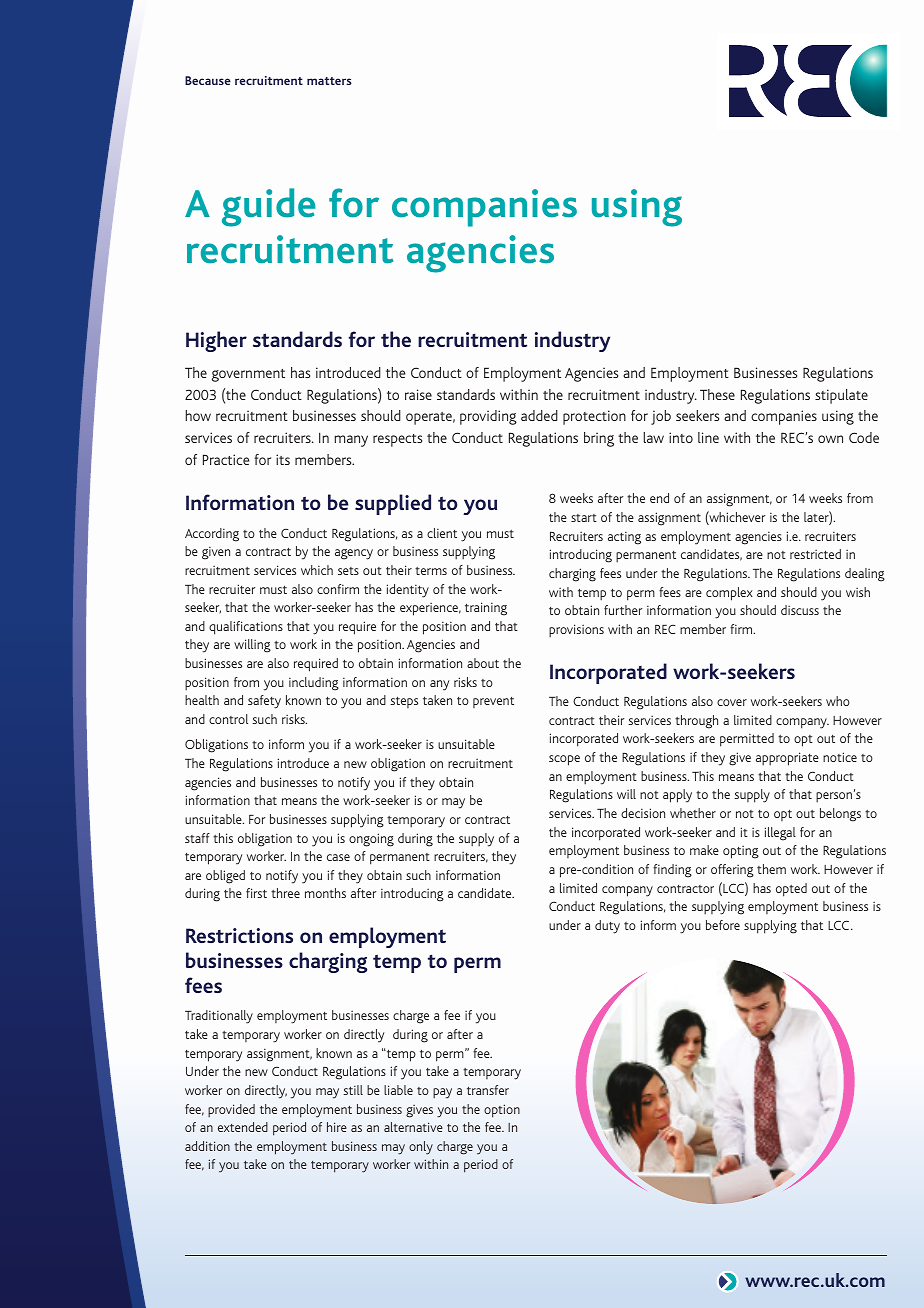 This screenshot has width=924, height=1308. What do you see at coordinates (283, 459) in the screenshot?
I see `its` at bounding box center [283, 459].
